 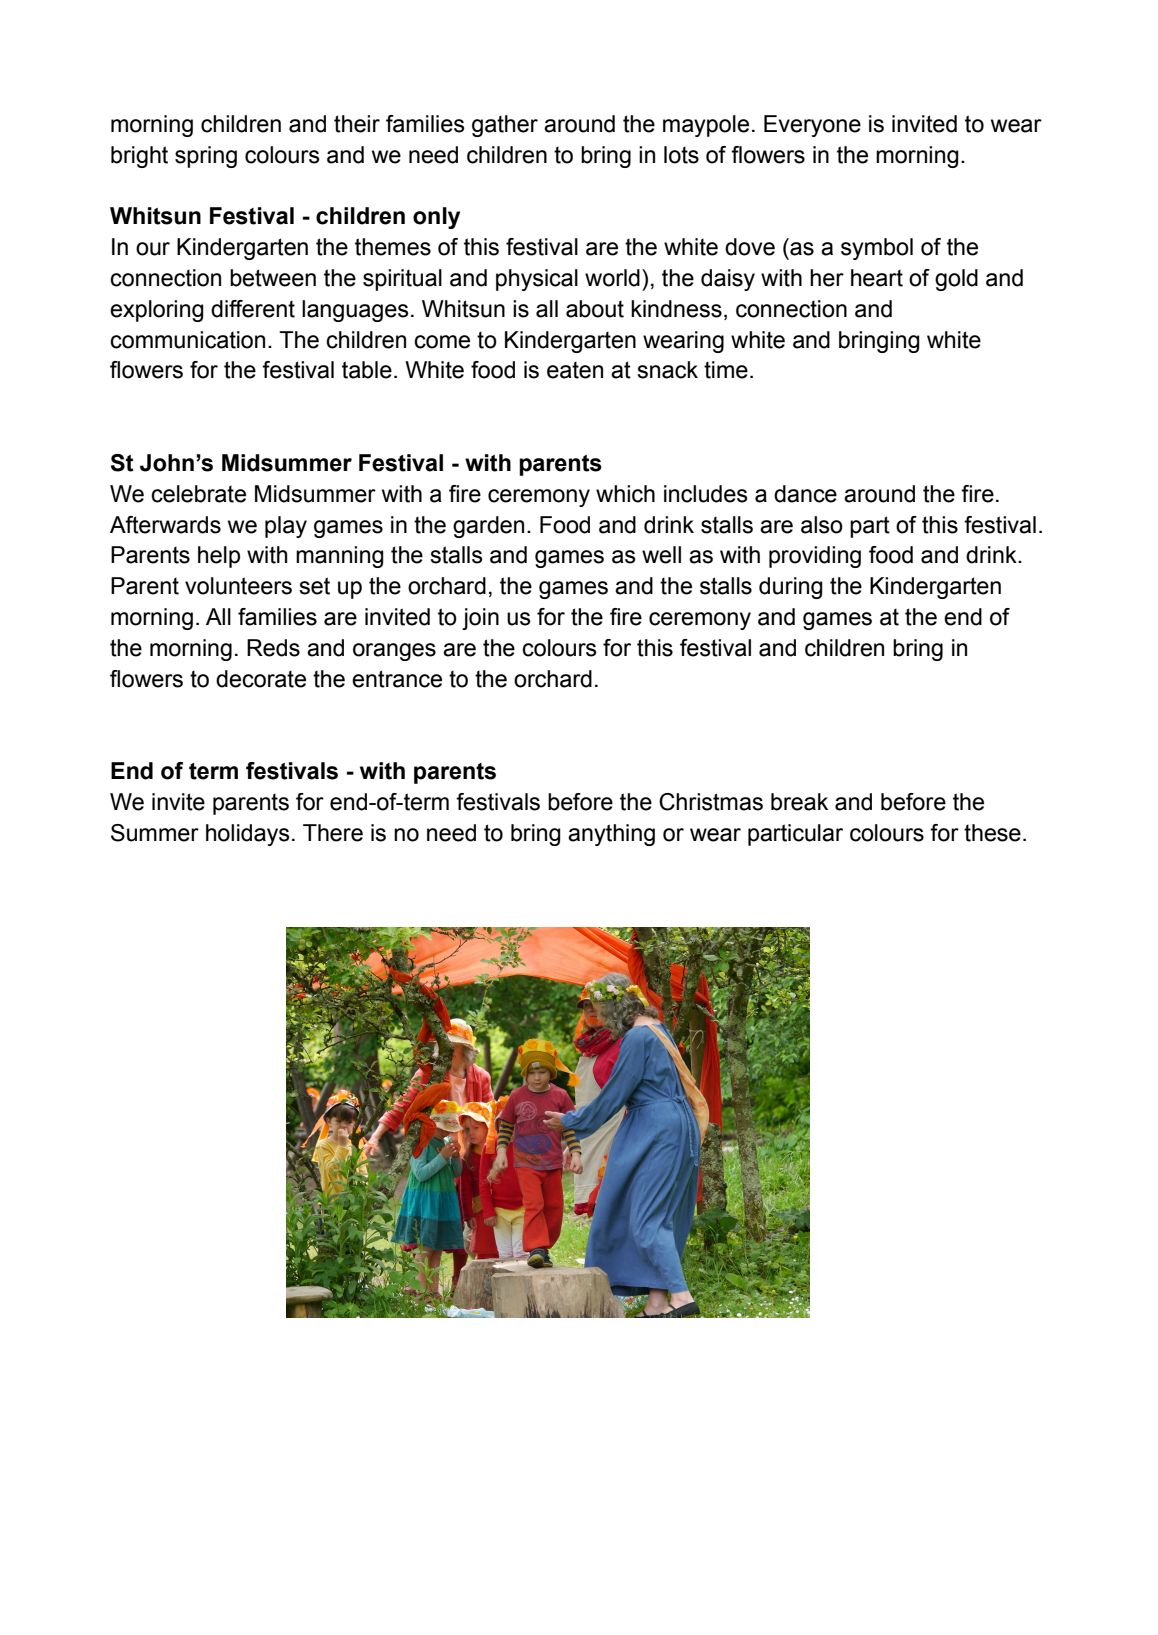 I want to click on Reds, so click(x=273, y=648).
